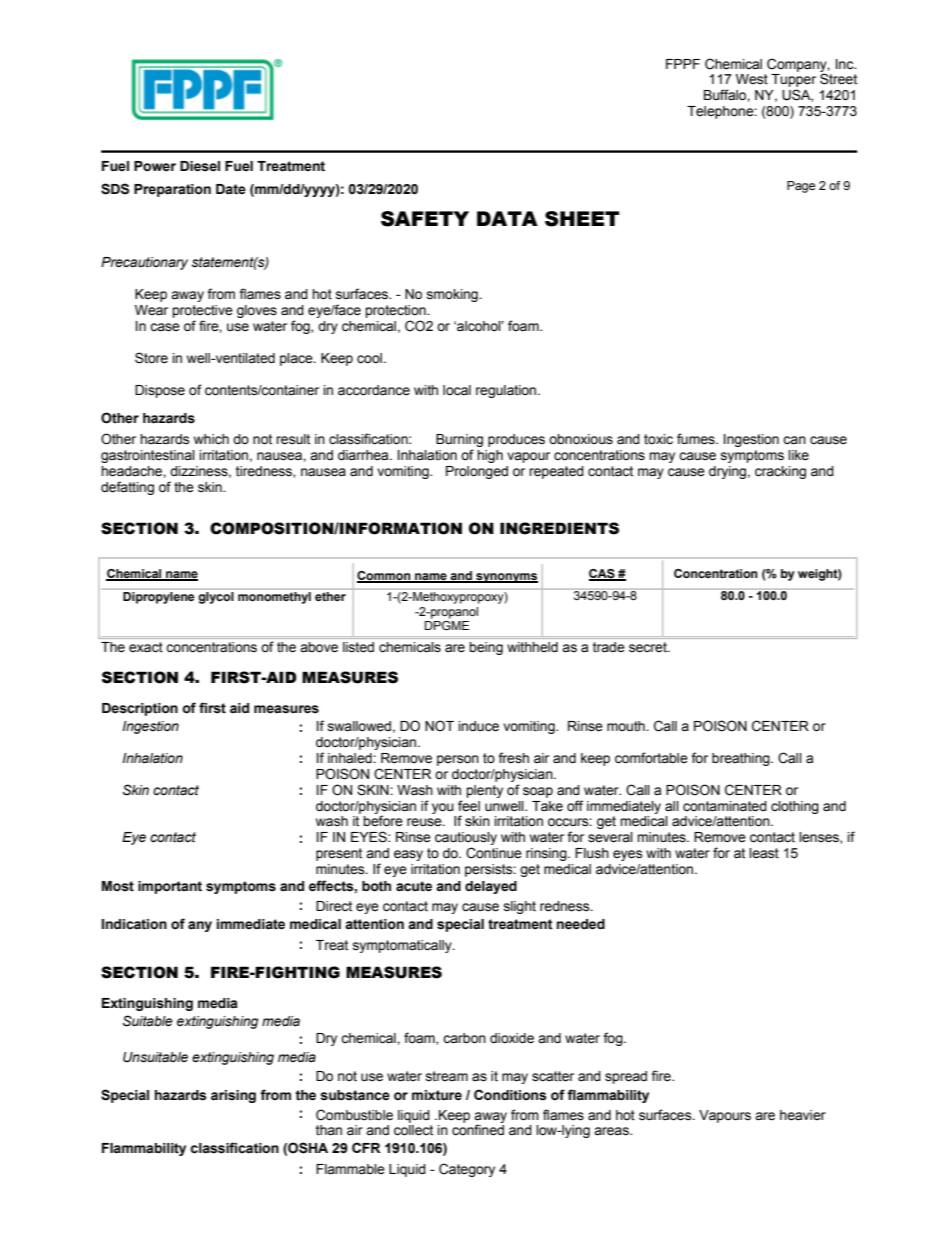  I want to click on confined, so click(478, 1130).
